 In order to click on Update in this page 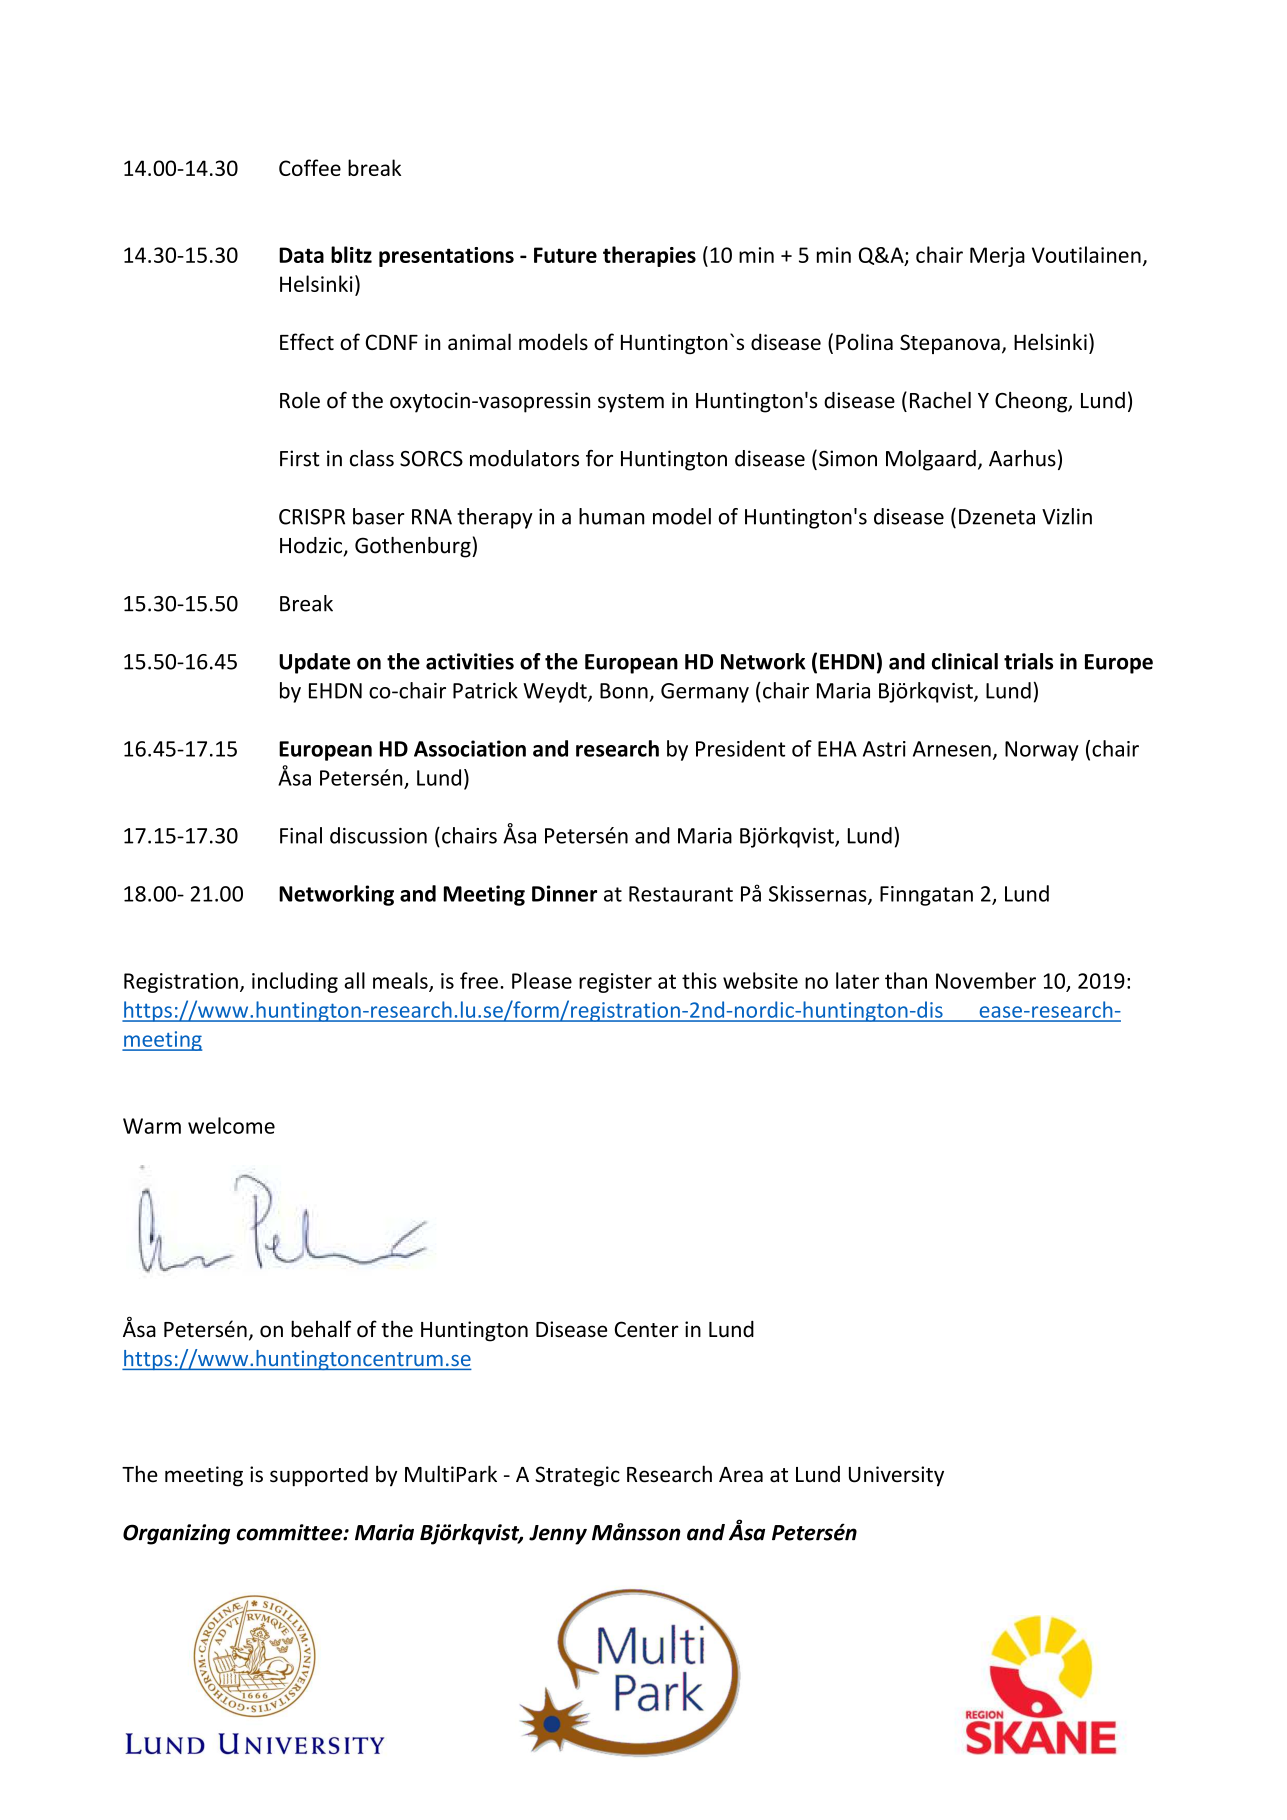, I will do `click(314, 663)`.
